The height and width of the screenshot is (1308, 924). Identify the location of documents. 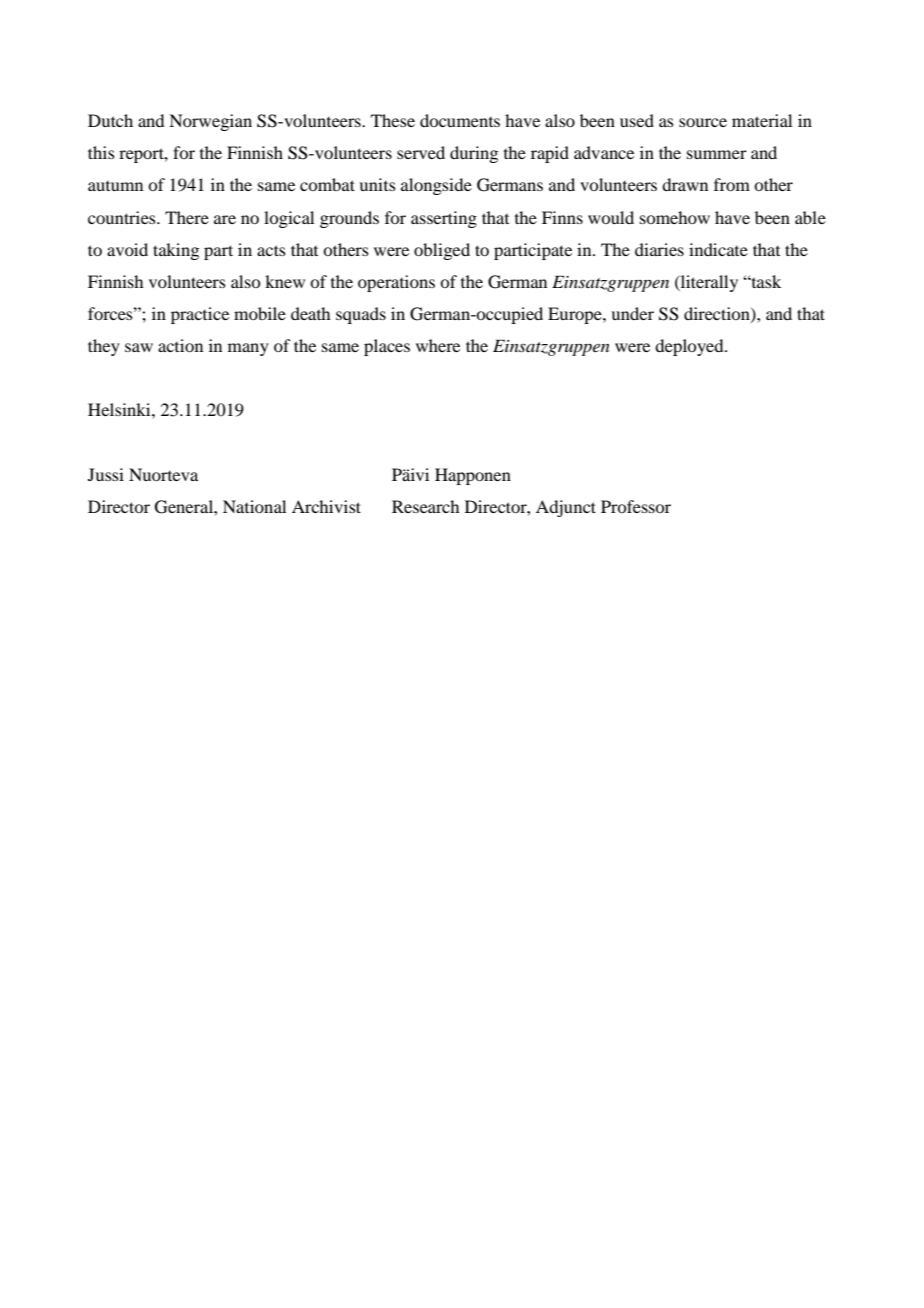
(460, 120).
